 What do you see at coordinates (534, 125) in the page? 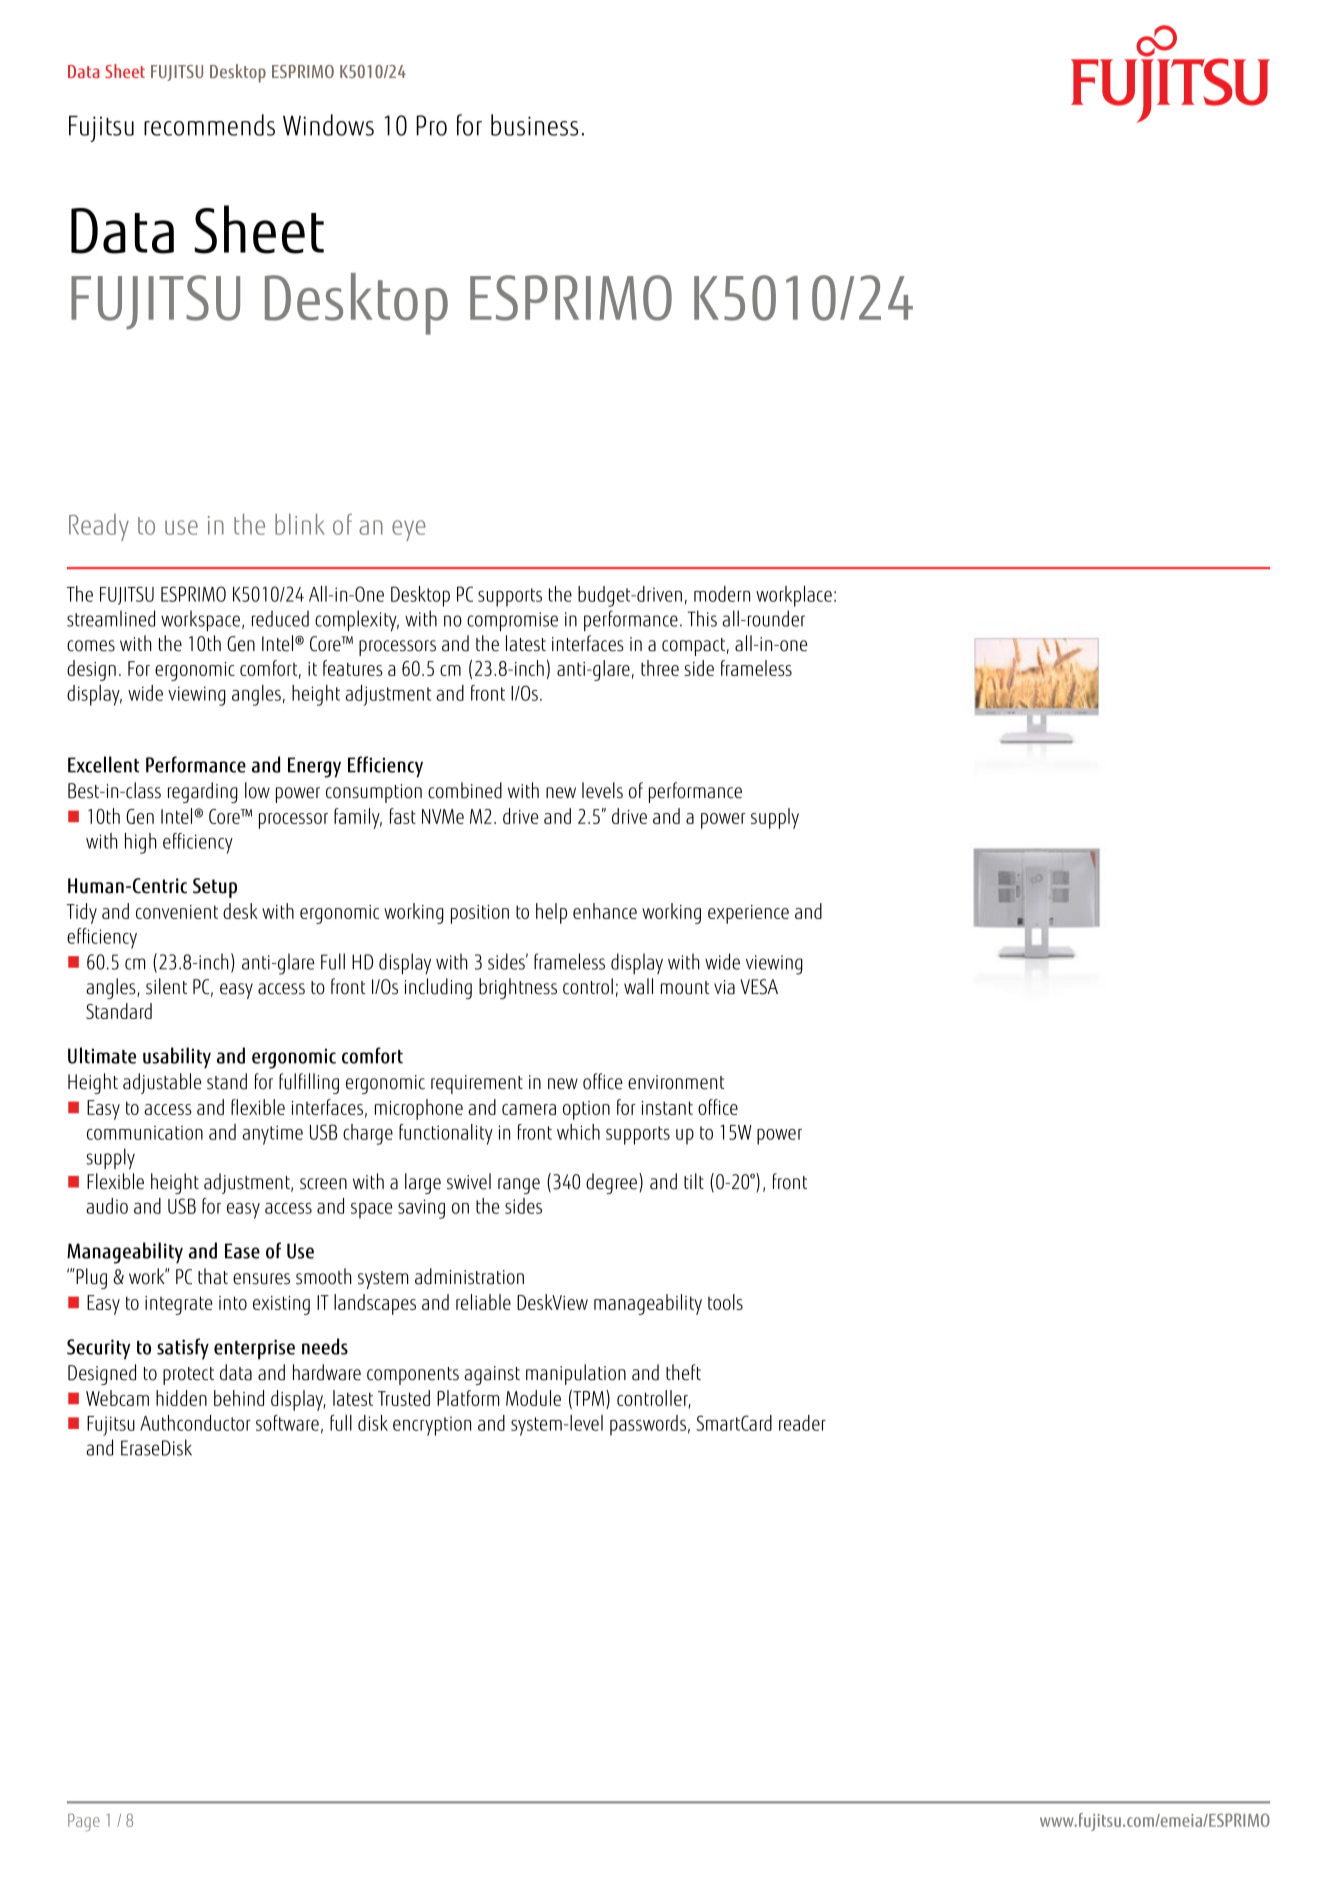
I see `business` at bounding box center [534, 125].
